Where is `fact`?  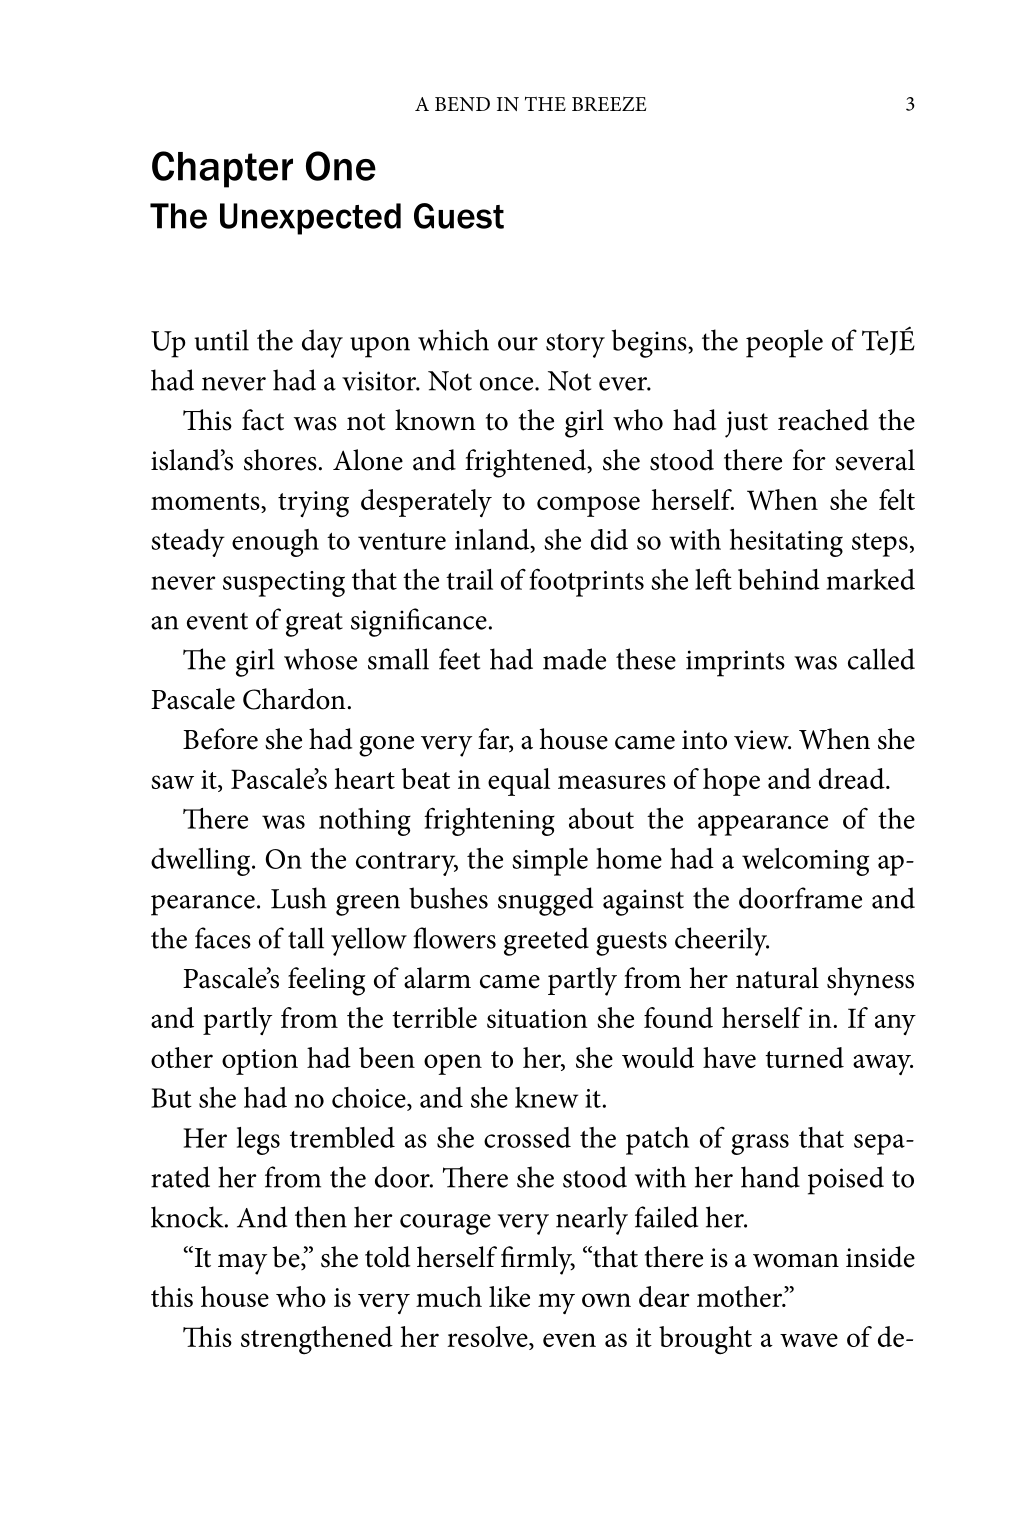 fact is located at coordinates (263, 420).
